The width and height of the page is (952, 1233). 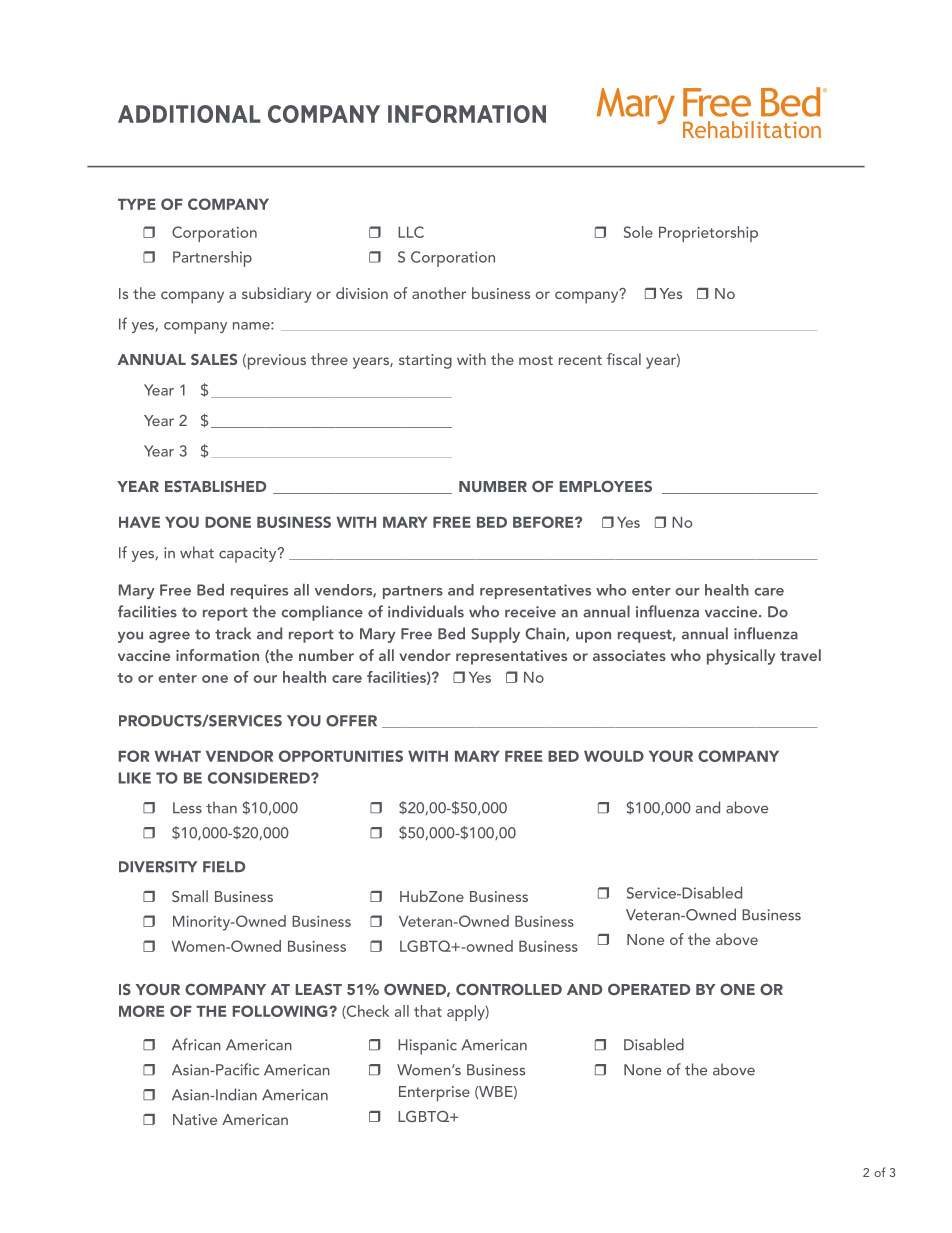 I want to click on Native, so click(x=195, y=1119).
